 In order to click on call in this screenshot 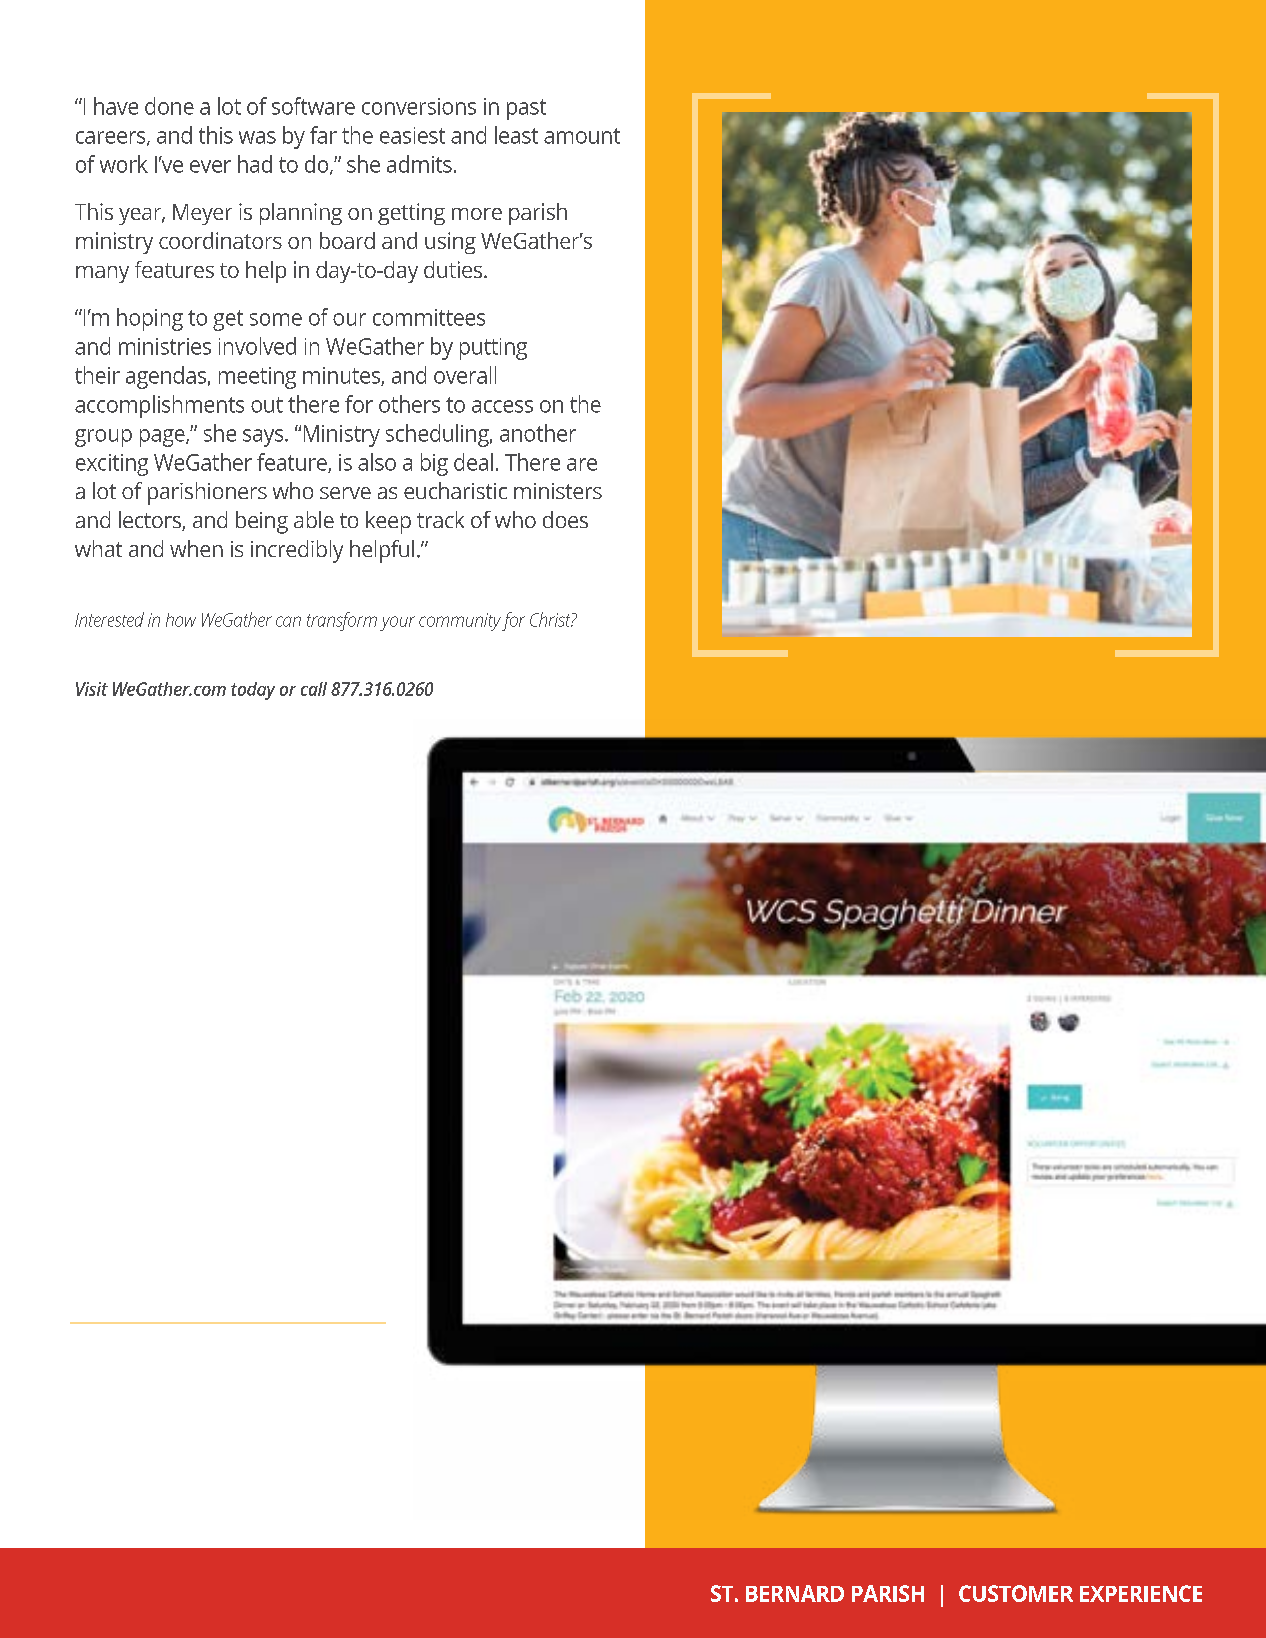, I will do `click(314, 689)`.
